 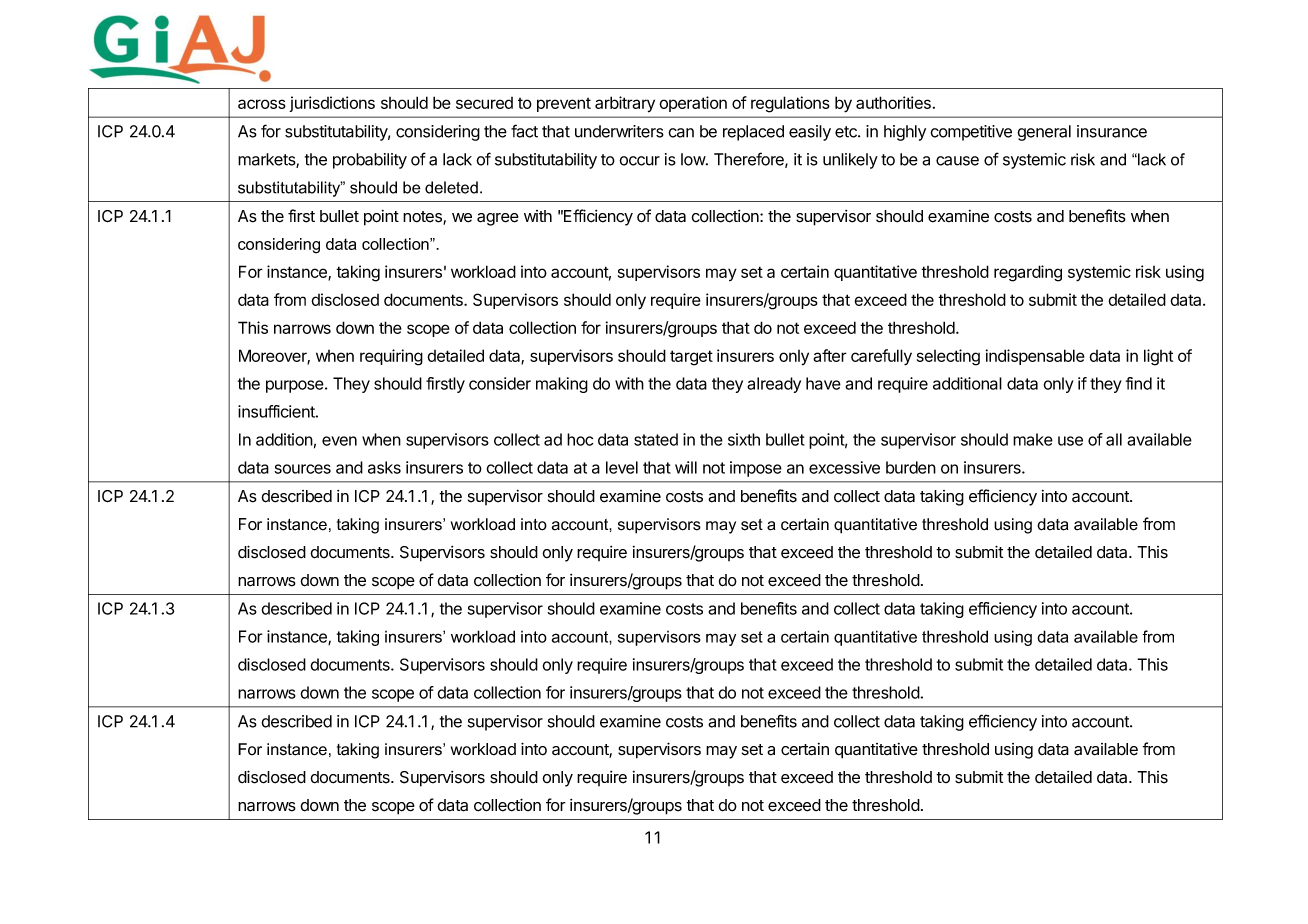 I want to click on cause, so click(x=957, y=161).
